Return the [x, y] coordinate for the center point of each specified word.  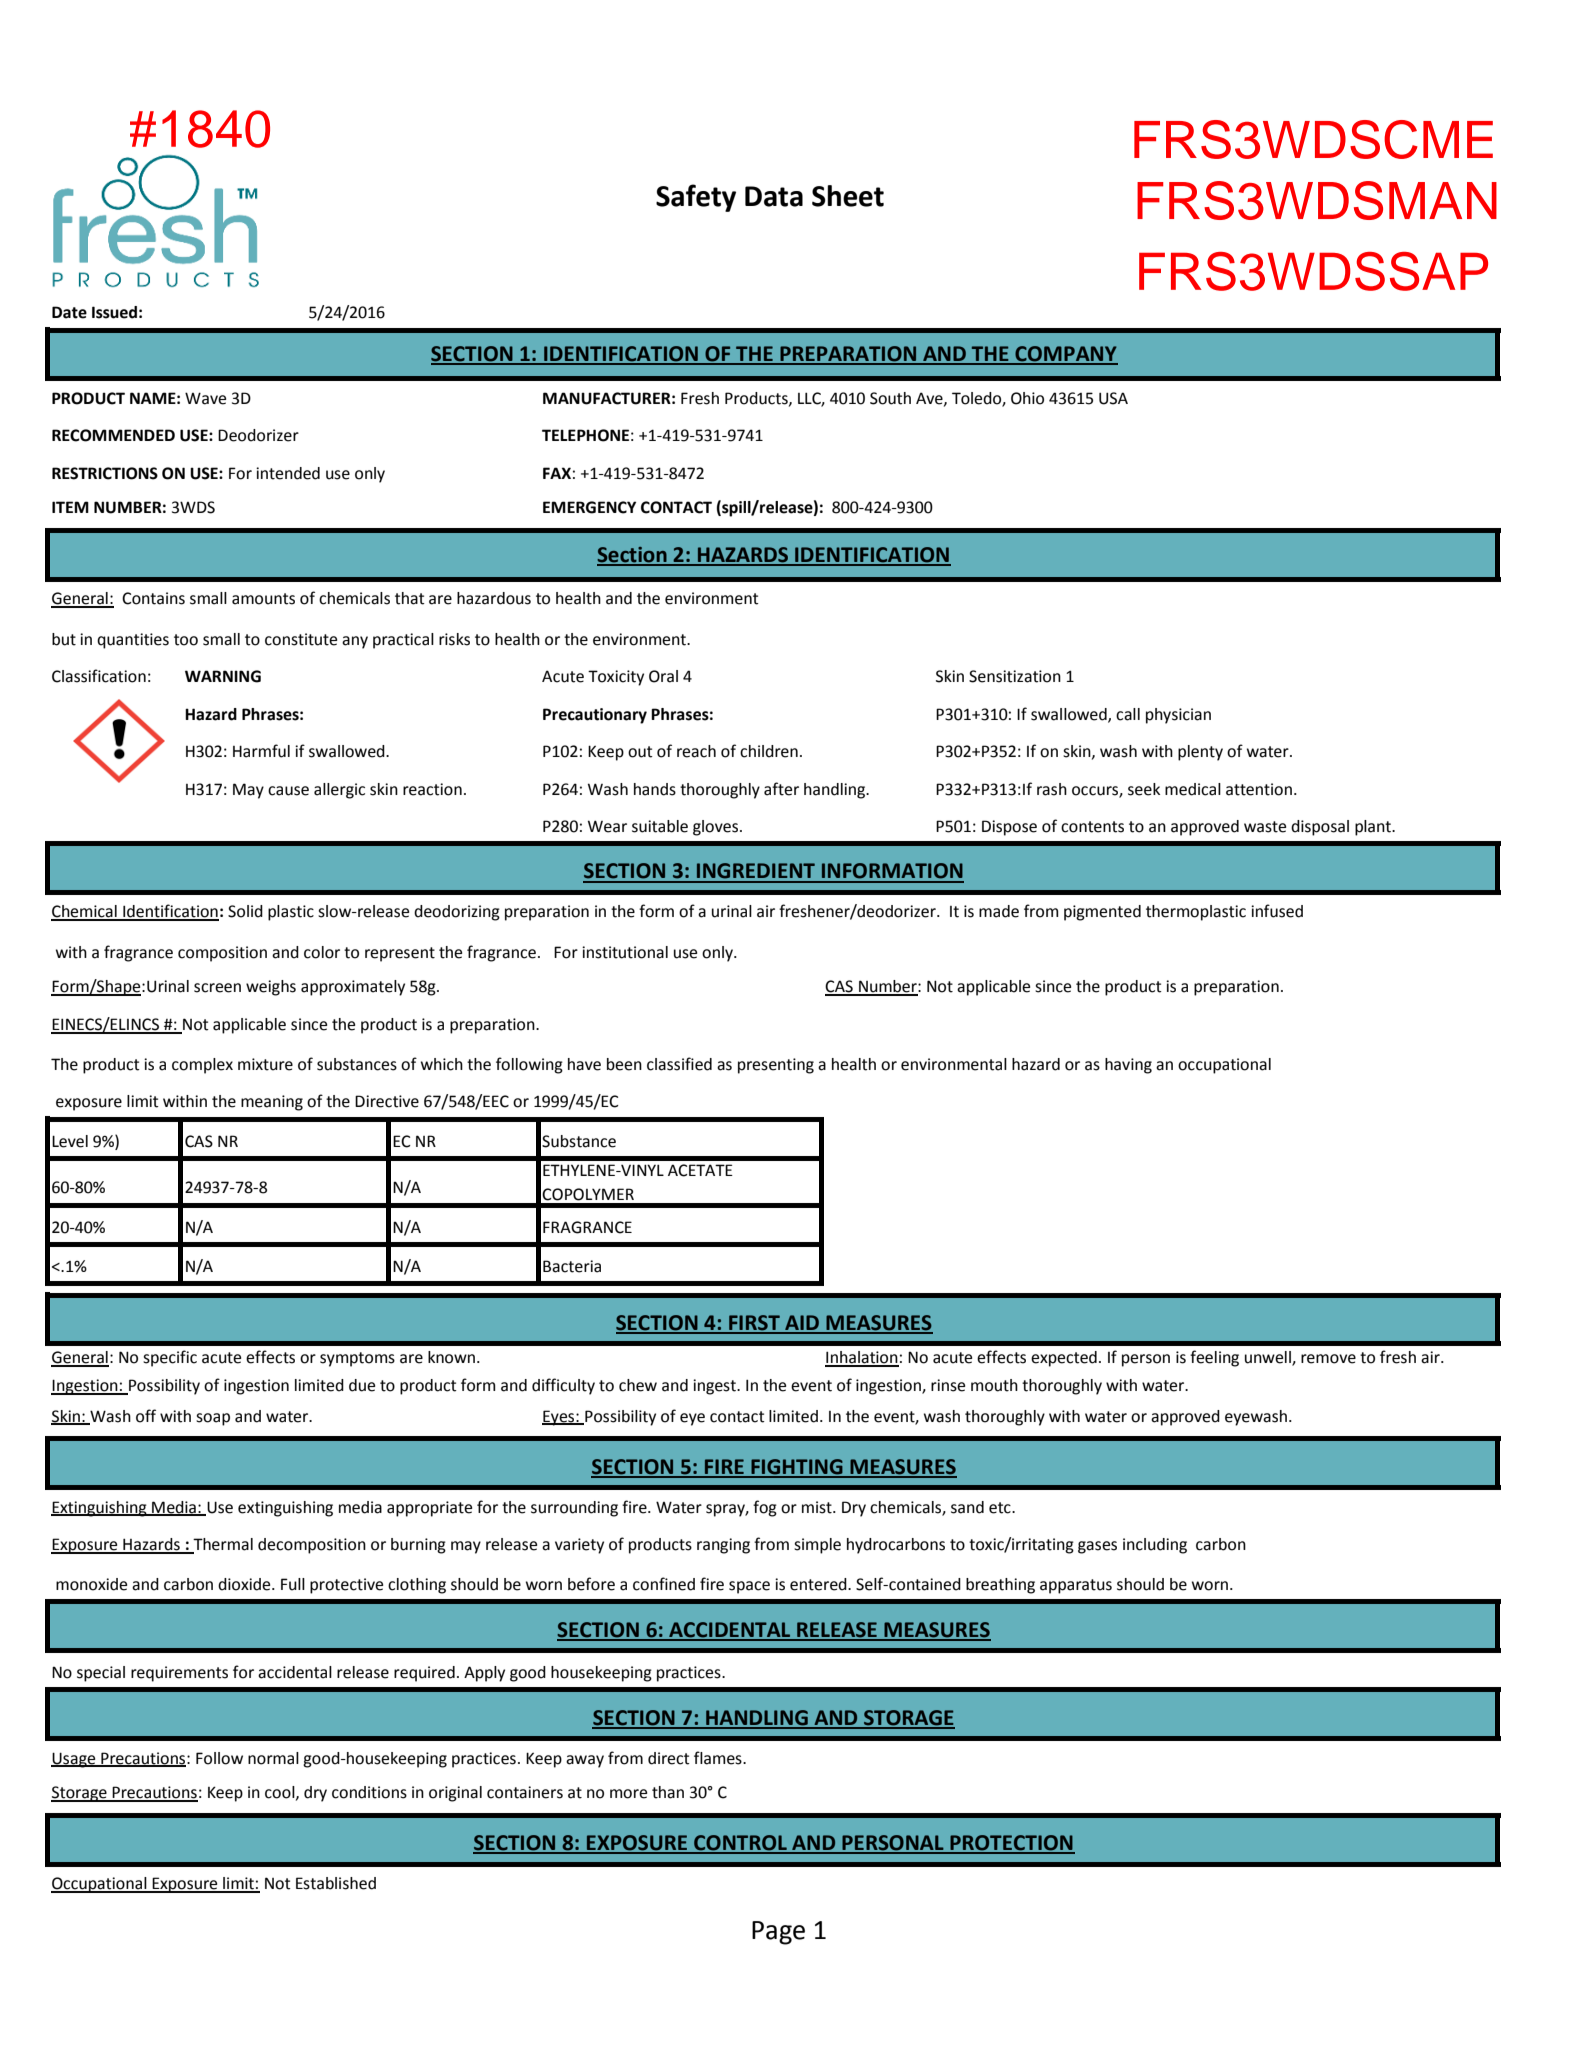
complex [202, 1066]
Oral [663, 676]
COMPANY [1065, 355]
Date [69, 312]
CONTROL [740, 1844]
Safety [696, 198]
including [1155, 1546]
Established [336, 1883]
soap [213, 1419]
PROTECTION [1011, 1844]
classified [679, 1064]
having [1128, 1066]
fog [765, 1508]
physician [1178, 716]
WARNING [223, 676]
